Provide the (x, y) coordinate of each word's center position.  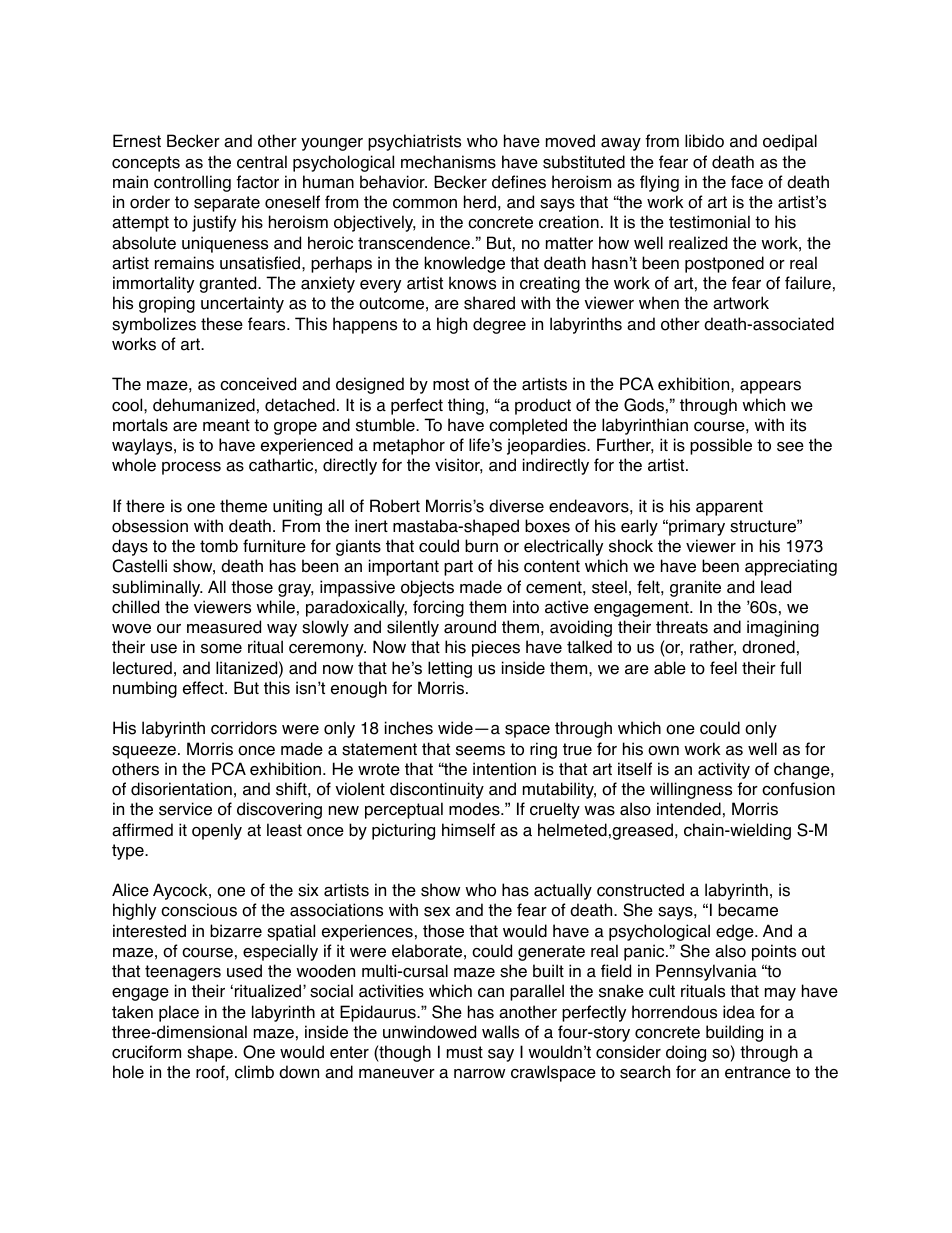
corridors (244, 728)
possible (721, 446)
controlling (192, 183)
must (465, 1052)
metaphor (409, 446)
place (179, 1013)
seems (480, 751)
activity (724, 770)
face (747, 182)
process (191, 468)
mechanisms (448, 162)
